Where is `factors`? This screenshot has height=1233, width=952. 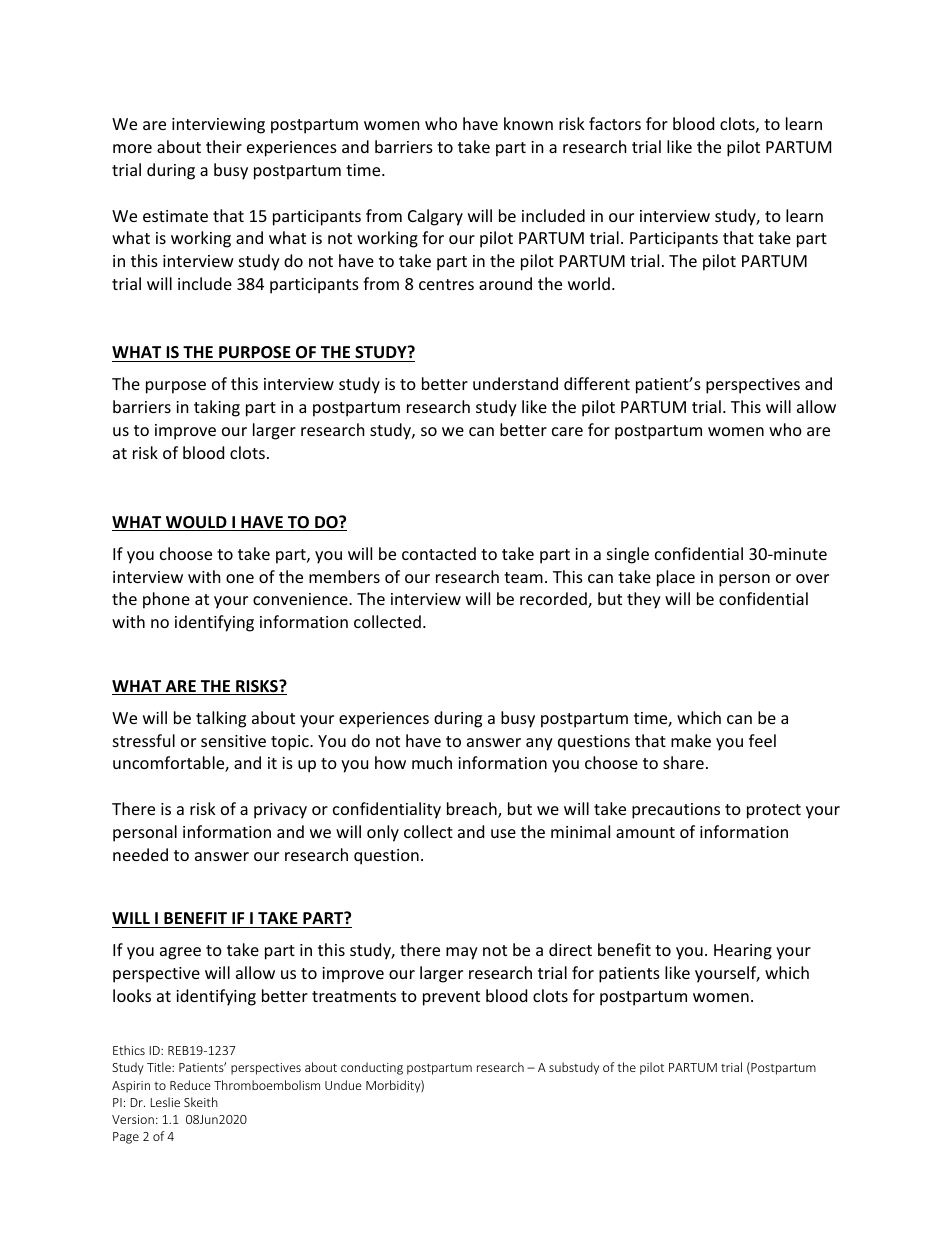
factors is located at coordinates (615, 123).
